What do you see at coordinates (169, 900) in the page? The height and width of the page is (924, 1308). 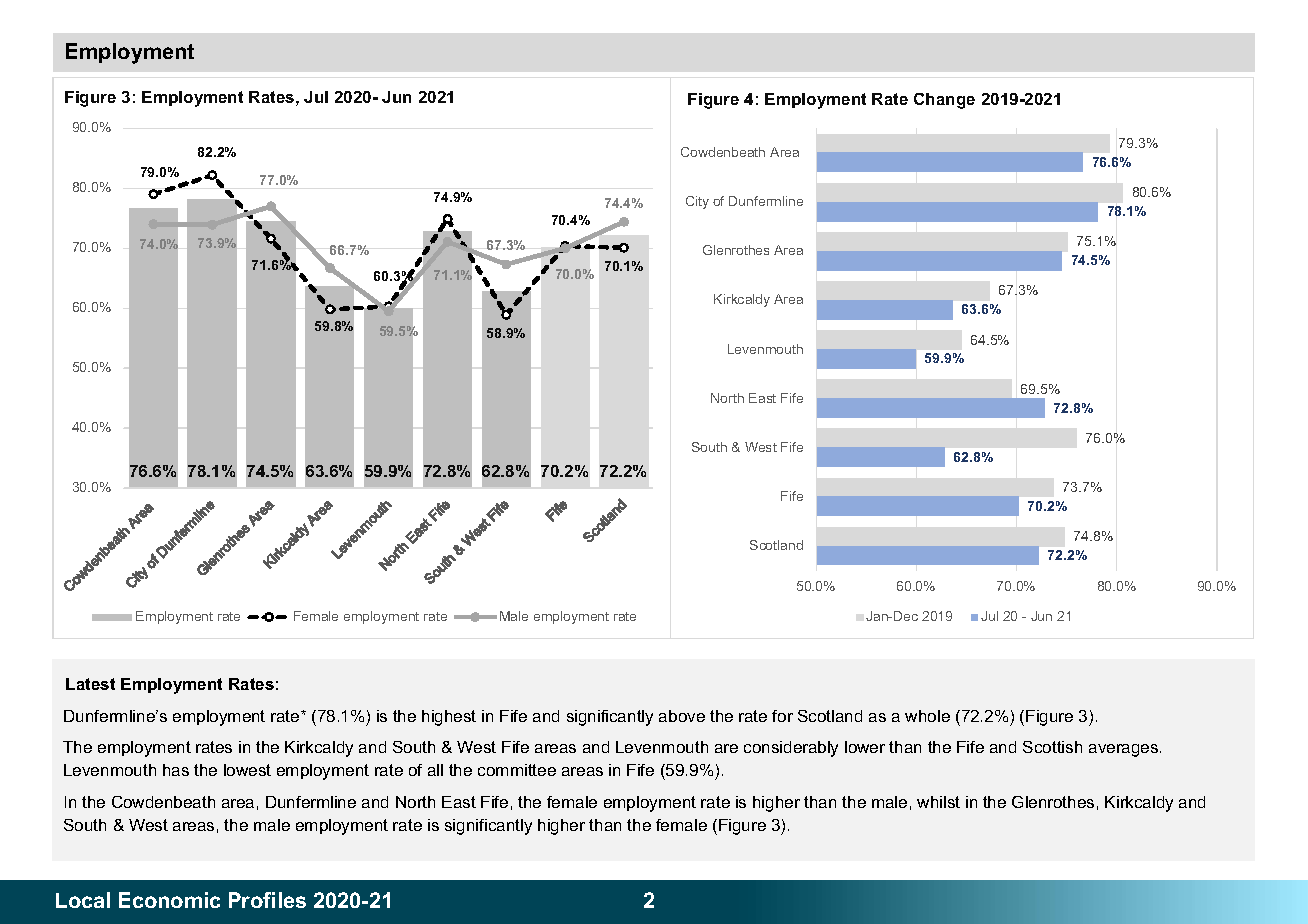 I see `Economic` at bounding box center [169, 900].
